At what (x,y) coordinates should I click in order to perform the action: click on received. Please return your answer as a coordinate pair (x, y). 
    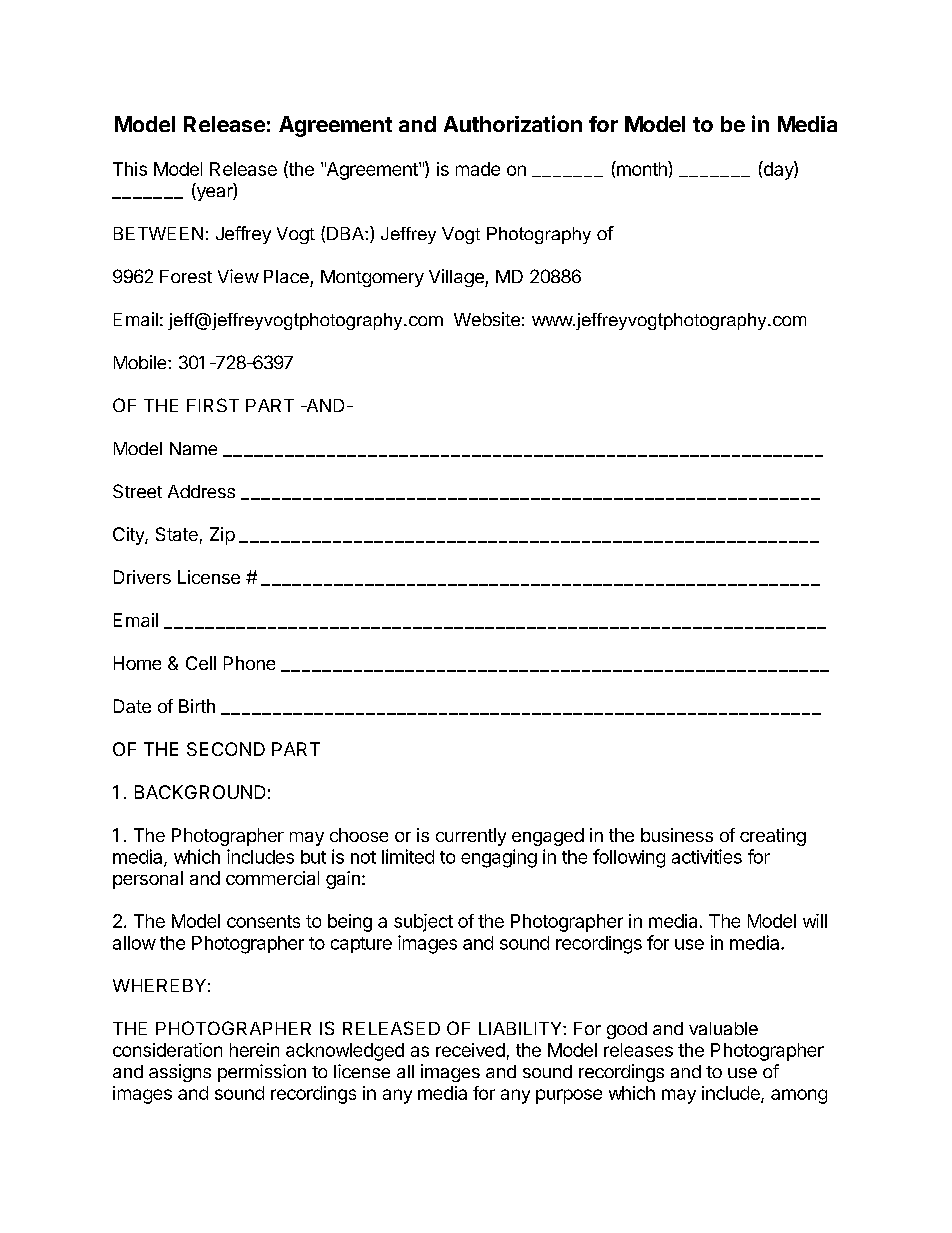
    Looking at the image, I should click on (470, 1050).
